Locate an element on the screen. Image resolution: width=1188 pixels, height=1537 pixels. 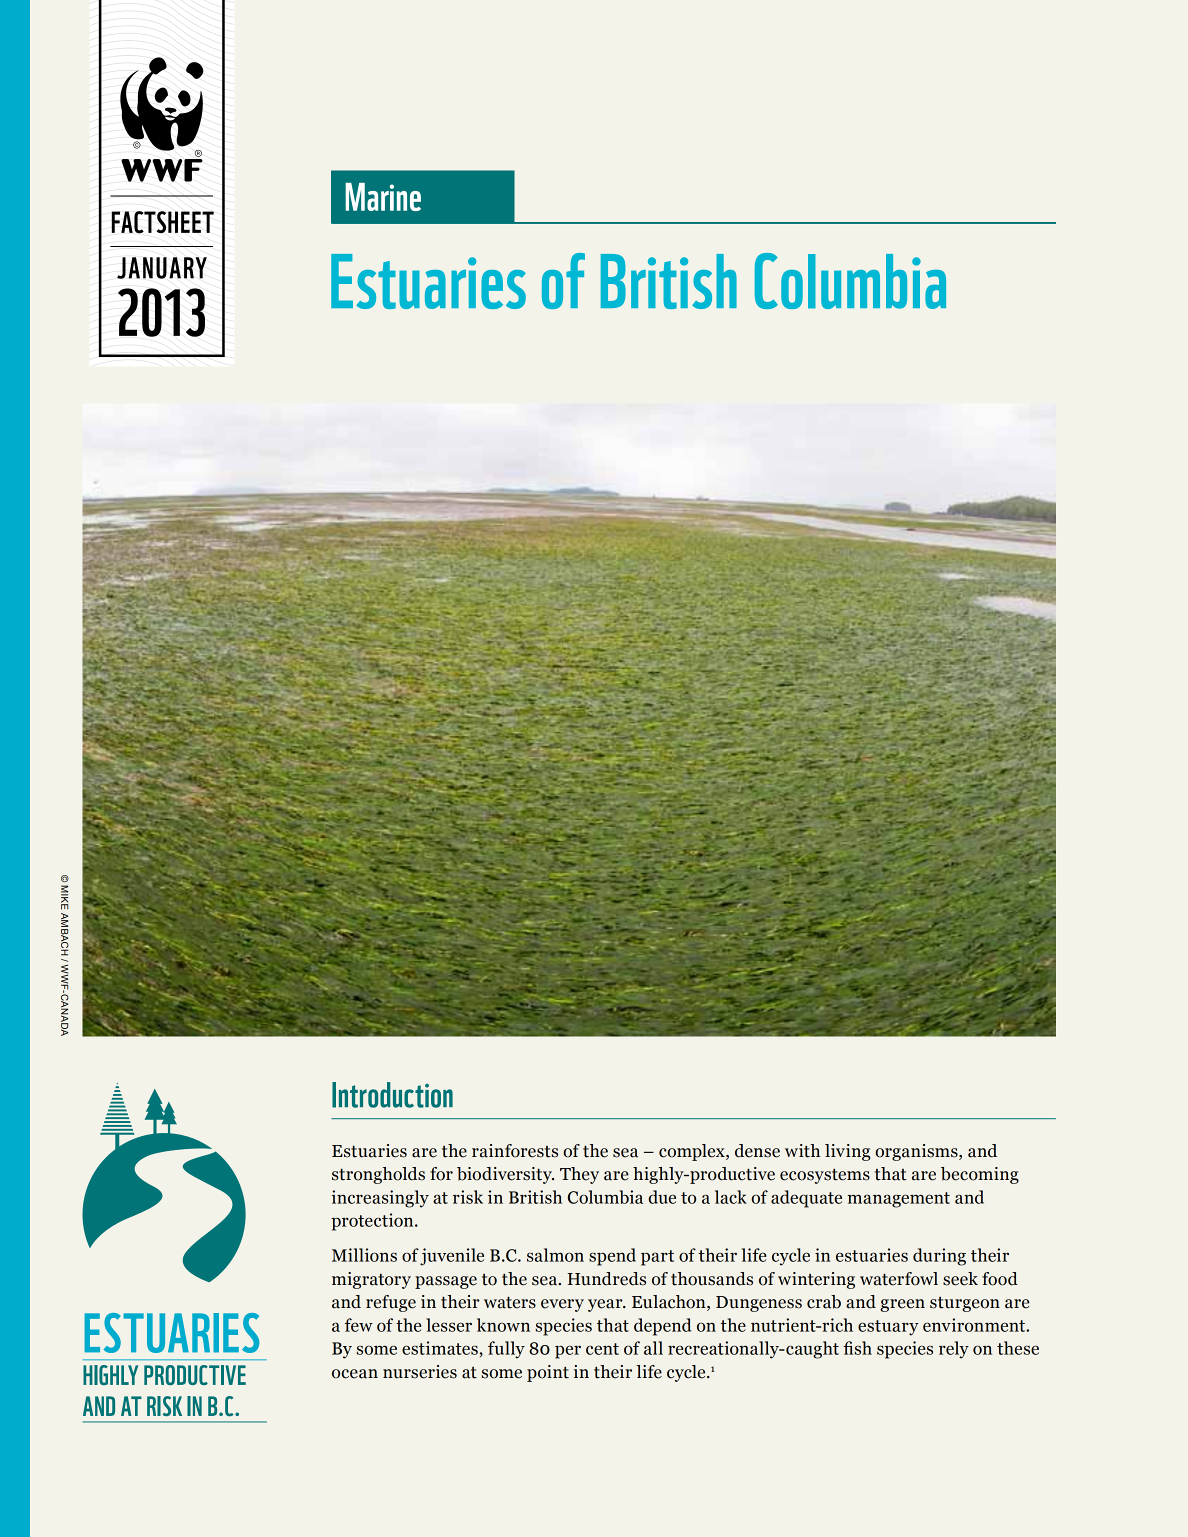
Marine is located at coordinates (383, 197).
